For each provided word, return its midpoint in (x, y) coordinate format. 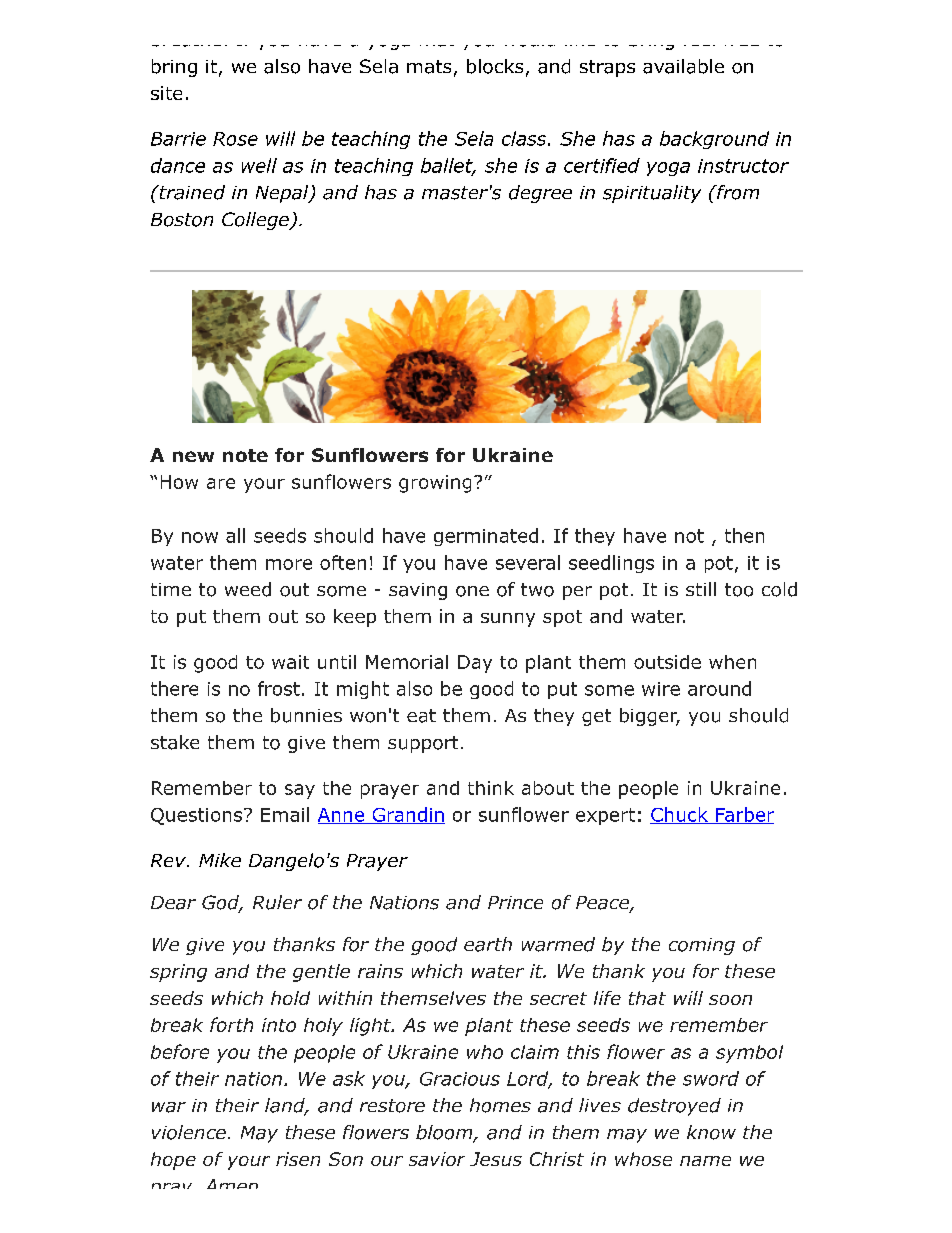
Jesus (496, 1159)
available (683, 66)
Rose (235, 139)
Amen (232, 1184)
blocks (495, 66)
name (705, 1161)
